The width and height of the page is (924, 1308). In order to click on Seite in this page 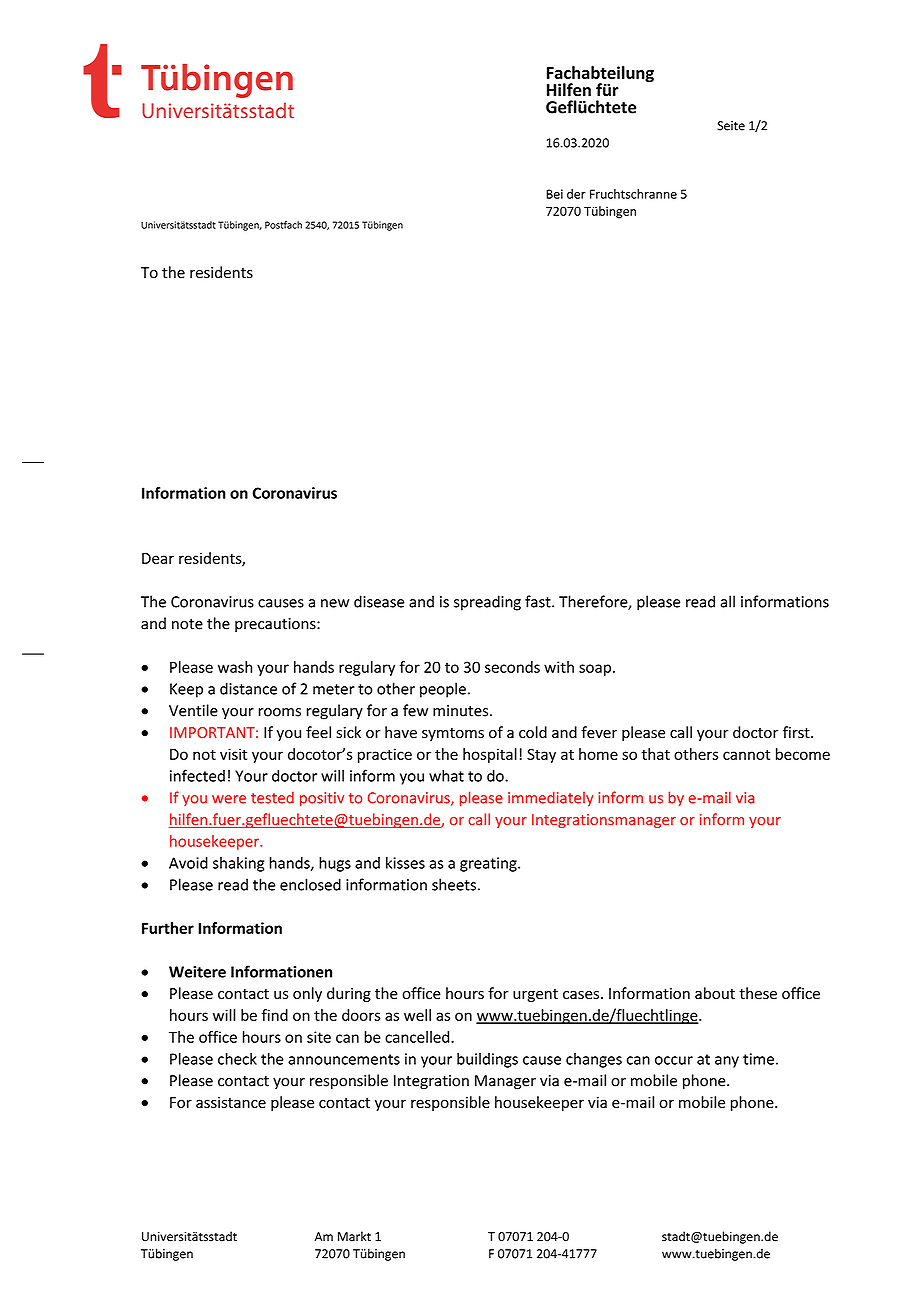, I will do `click(731, 126)`.
